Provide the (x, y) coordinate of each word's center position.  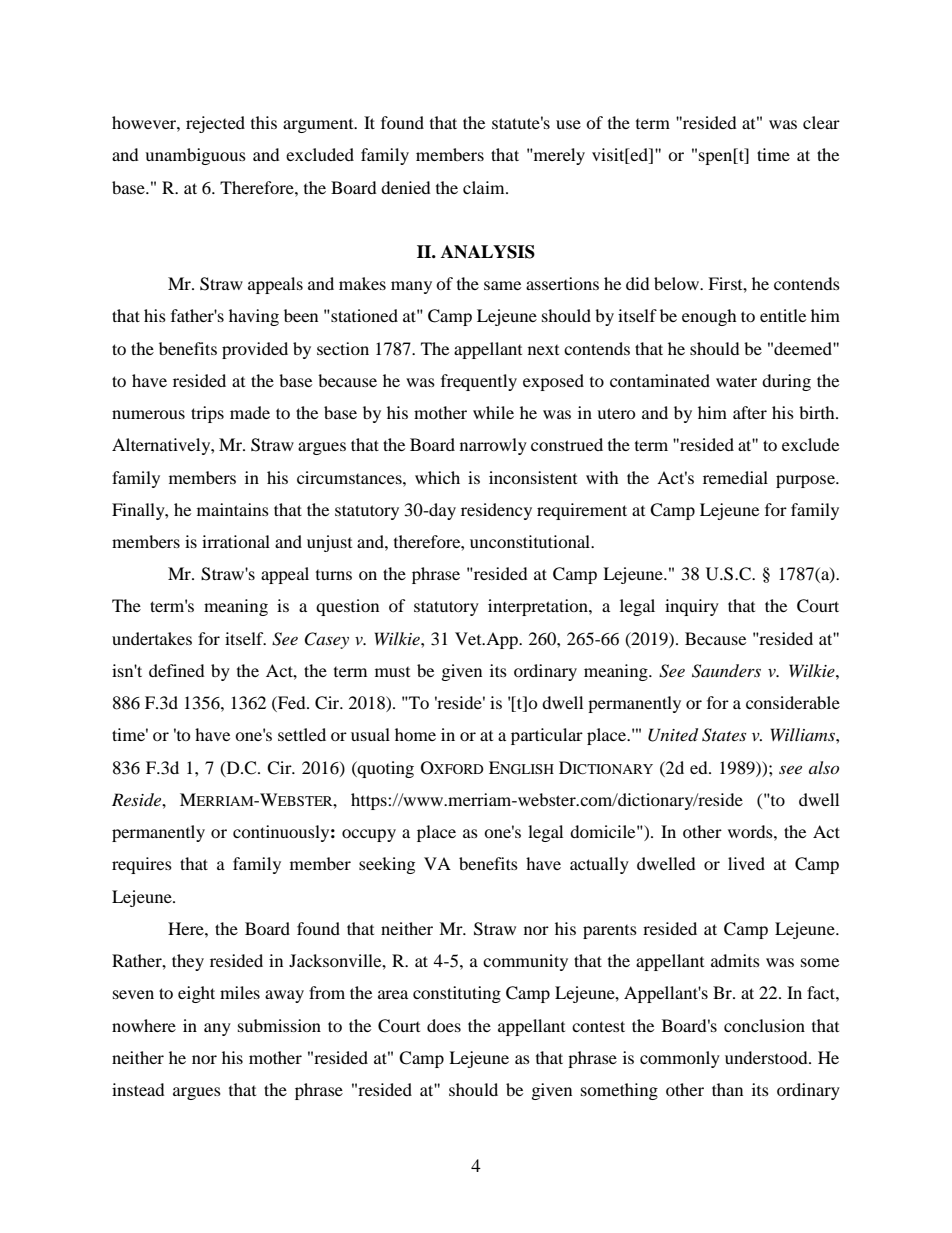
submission (279, 1025)
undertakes (152, 638)
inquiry (692, 607)
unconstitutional (531, 541)
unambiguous (195, 156)
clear (821, 122)
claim (485, 187)
